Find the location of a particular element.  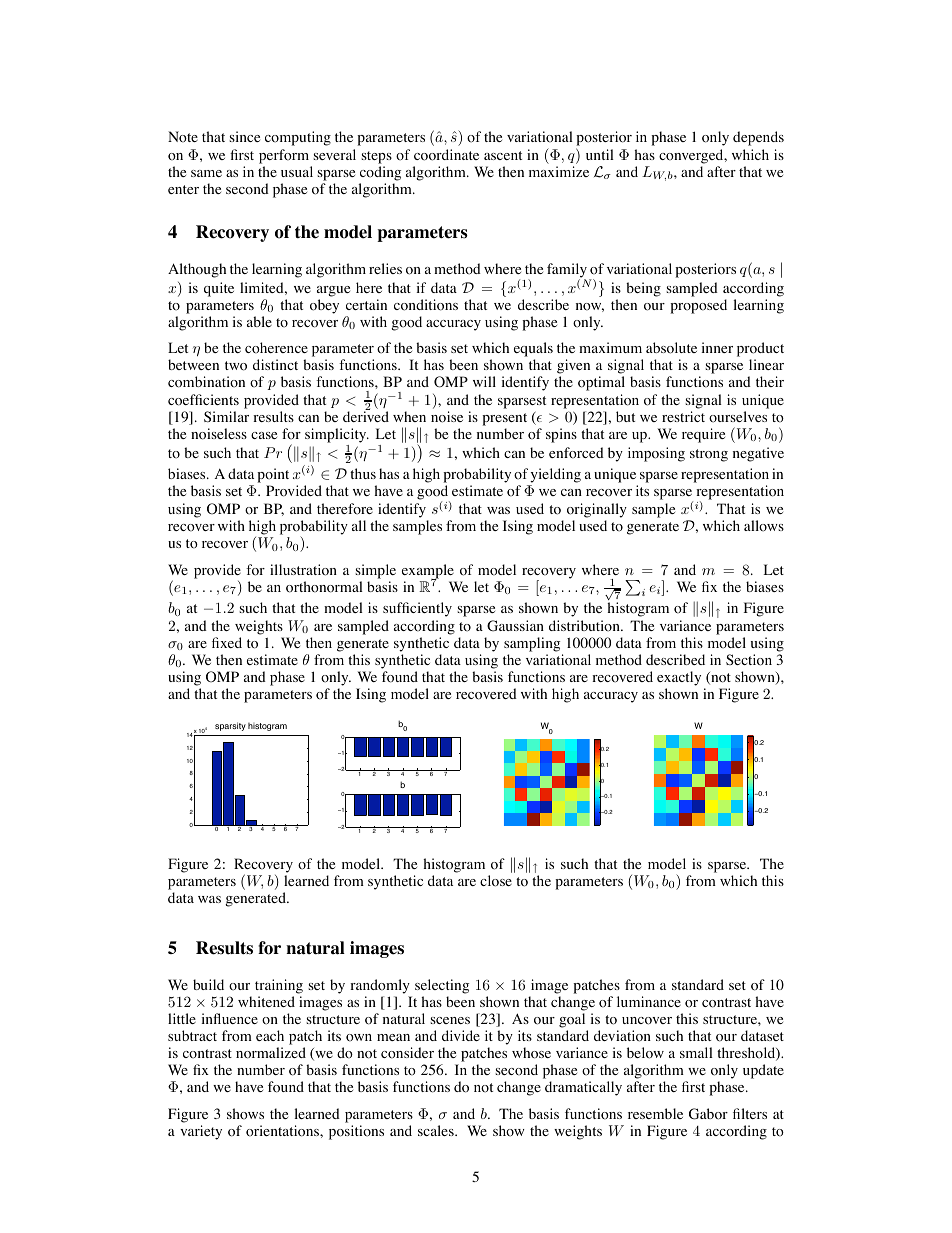

exactly is located at coordinates (679, 678).
